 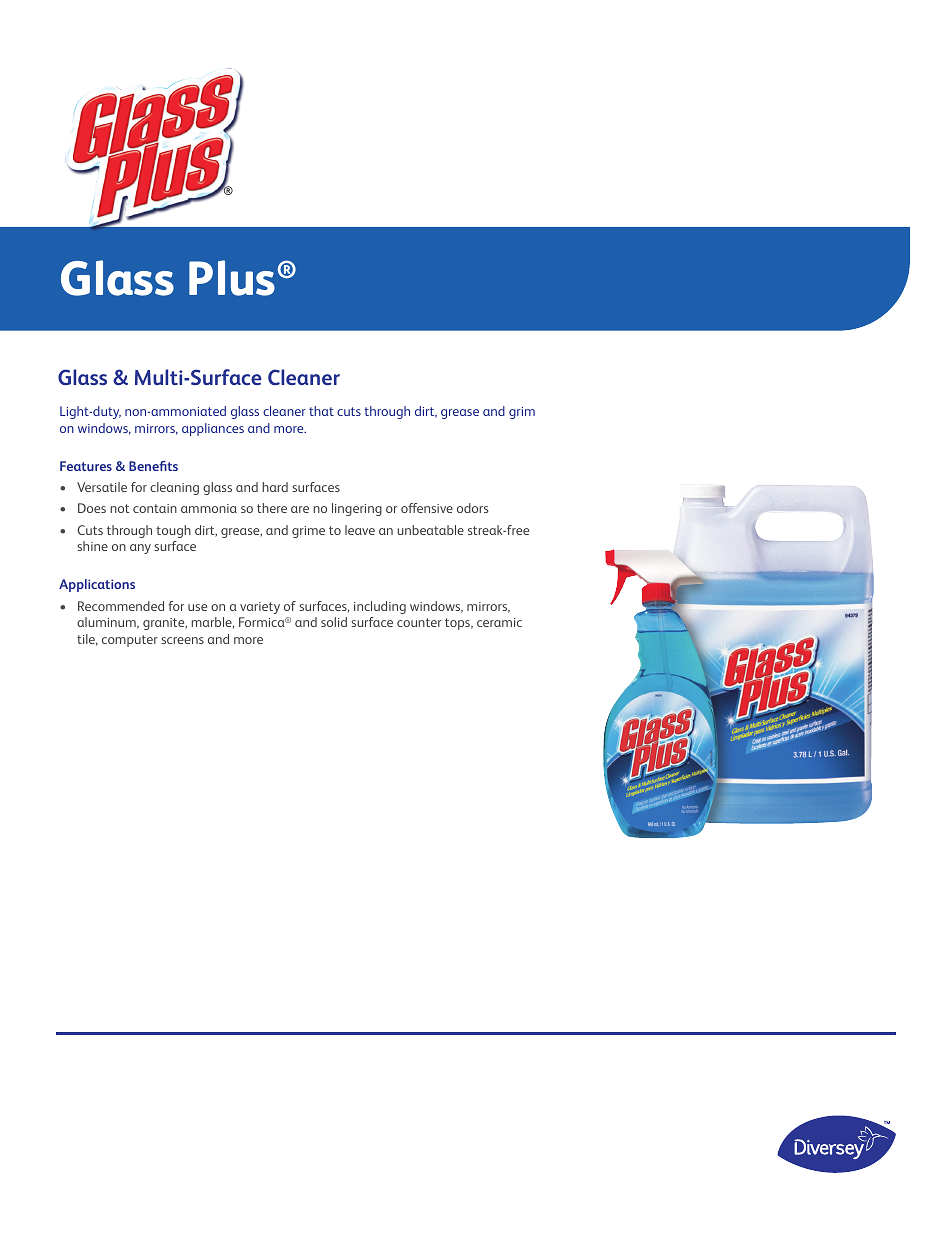 What do you see at coordinates (300, 509) in the screenshot?
I see `are` at bounding box center [300, 509].
